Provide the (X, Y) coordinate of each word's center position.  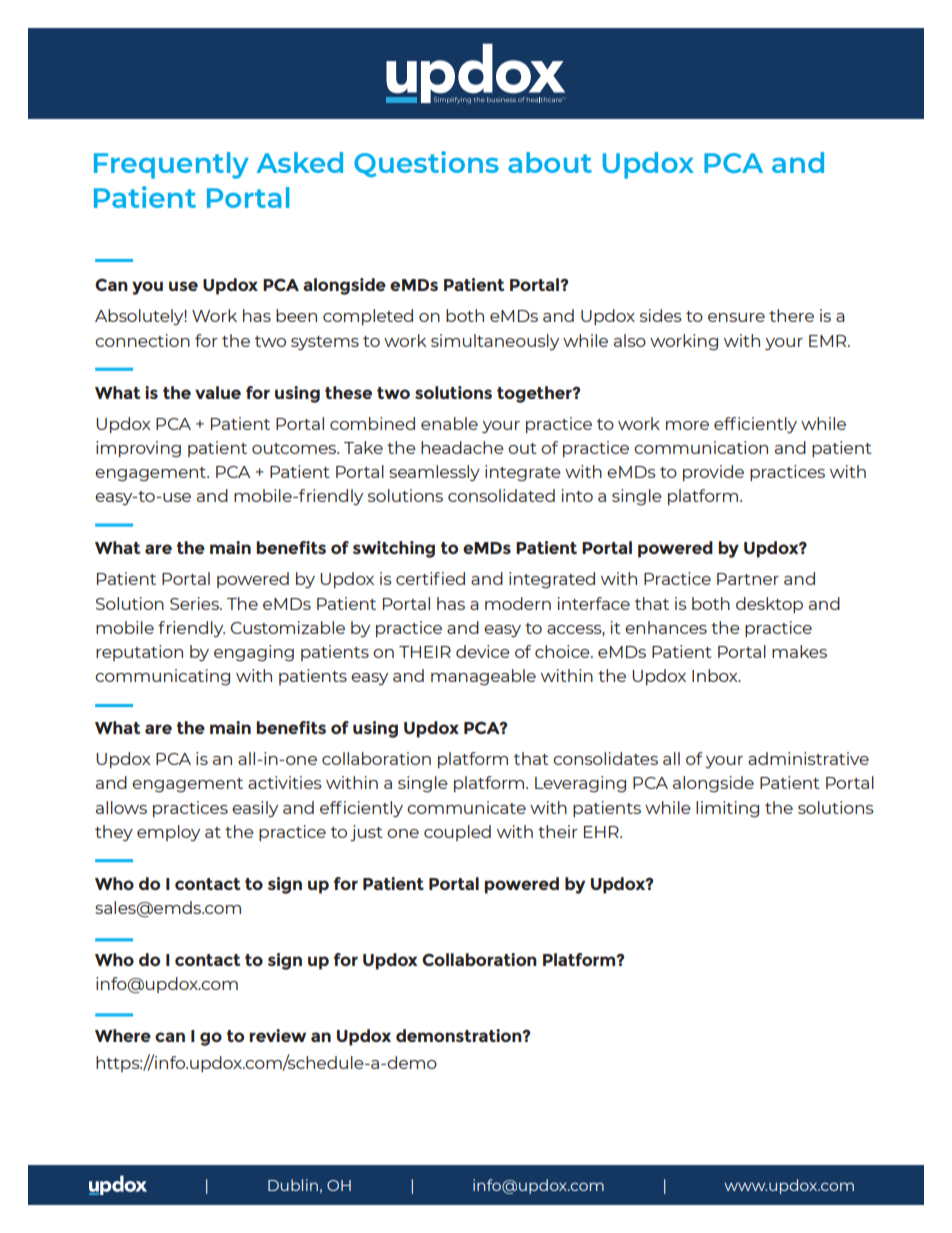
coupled (457, 833)
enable (449, 423)
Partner (748, 579)
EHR (602, 832)
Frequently (171, 165)
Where (123, 1035)
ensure (736, 317)
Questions (426, 164)
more (687, 425)
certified (430, 578)
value (218, 392)
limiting (727, 809)
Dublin (293, 1185)
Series (195, 603)
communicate (466, 807)
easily (255, 809)
